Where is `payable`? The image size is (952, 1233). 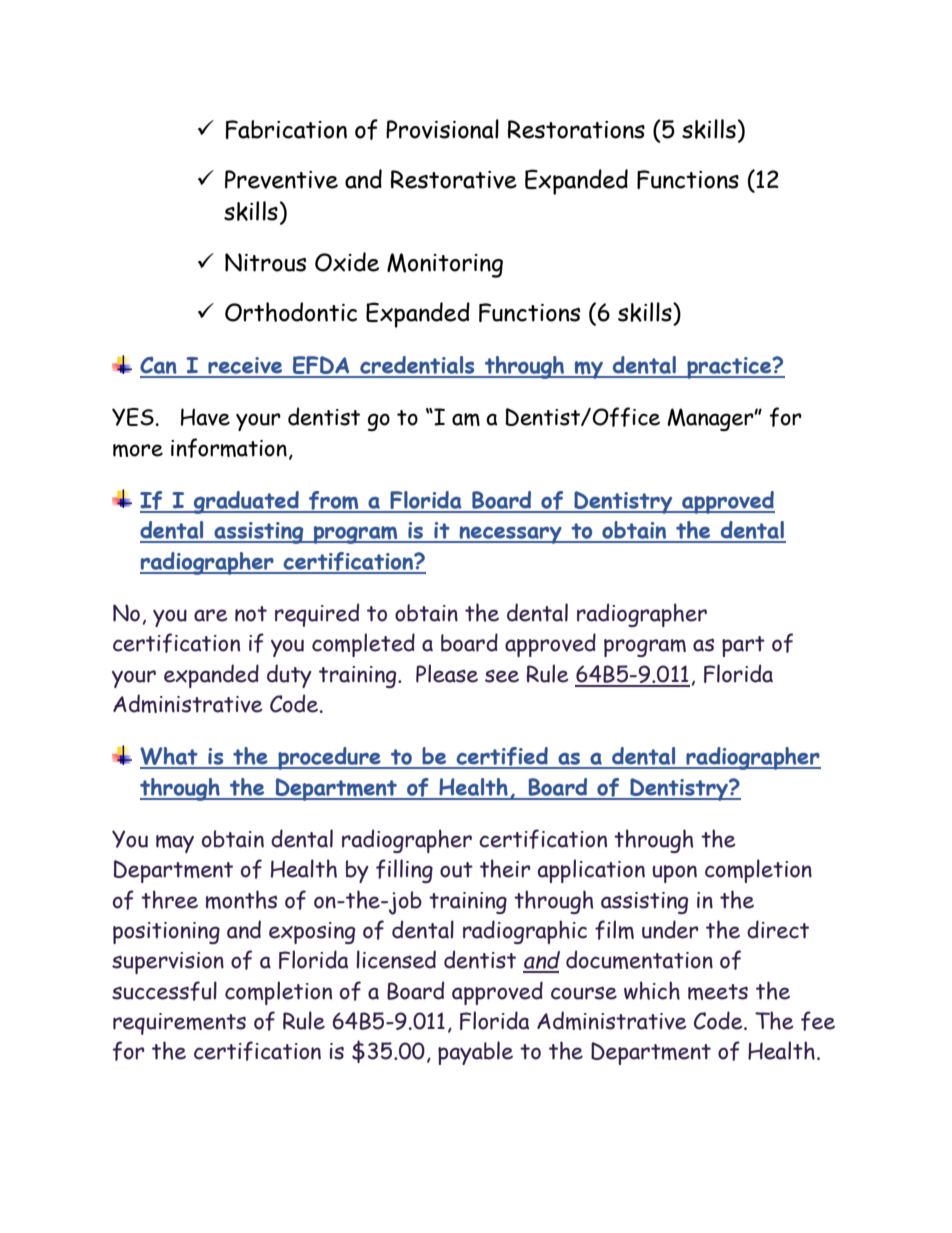
payable is located at coordinates (475, 1053).
